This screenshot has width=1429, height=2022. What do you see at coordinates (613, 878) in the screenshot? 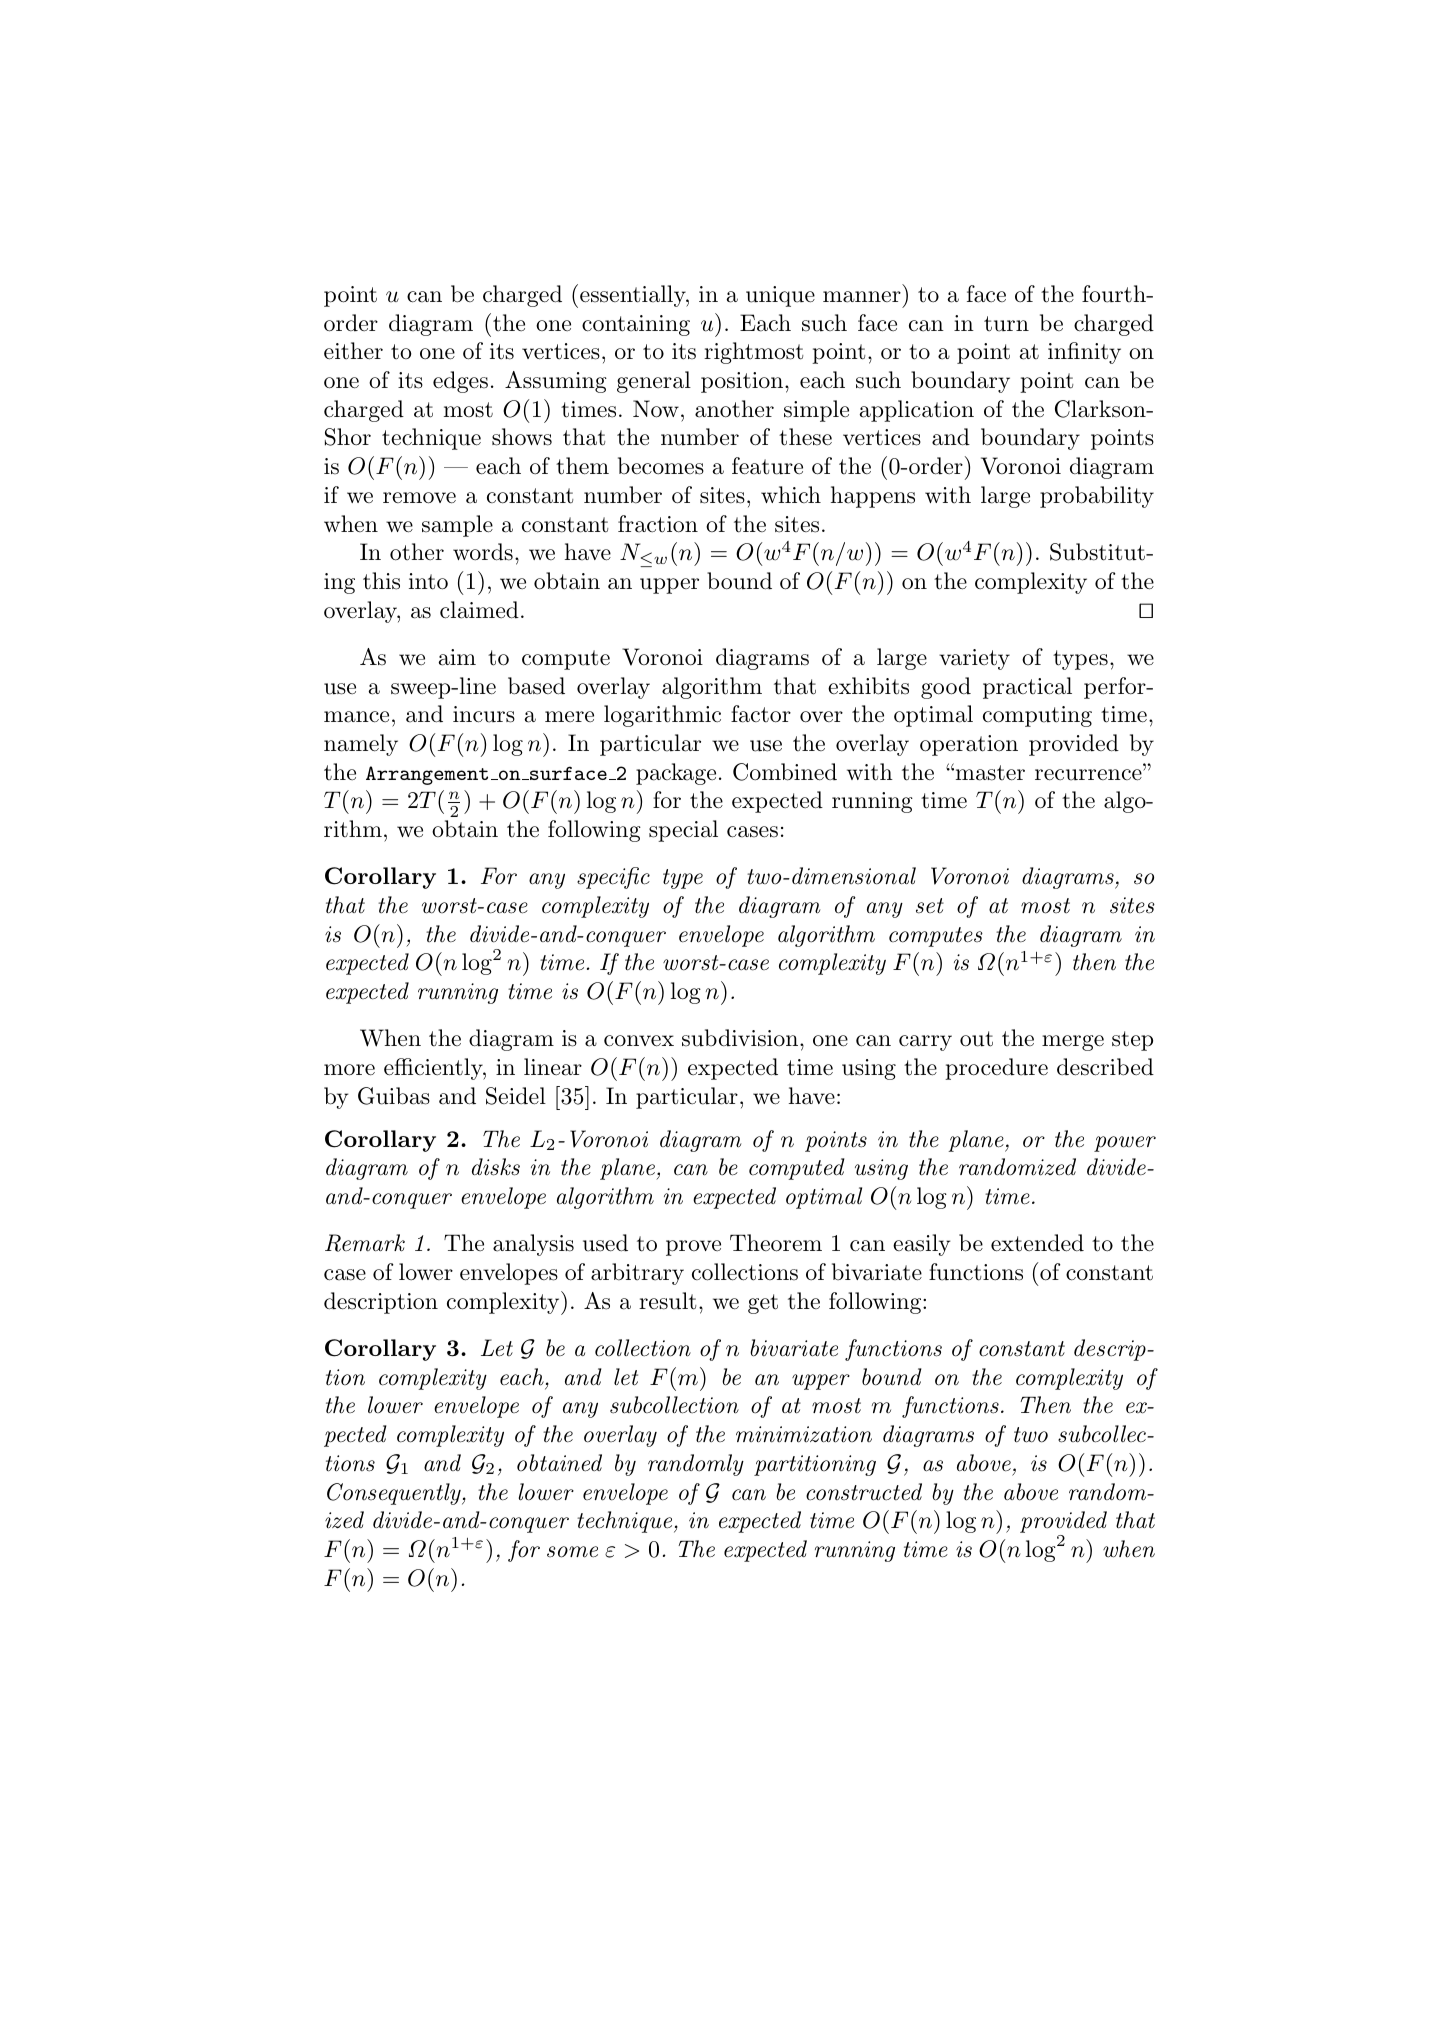
I see `specific` at bounding box center [613, 878].
